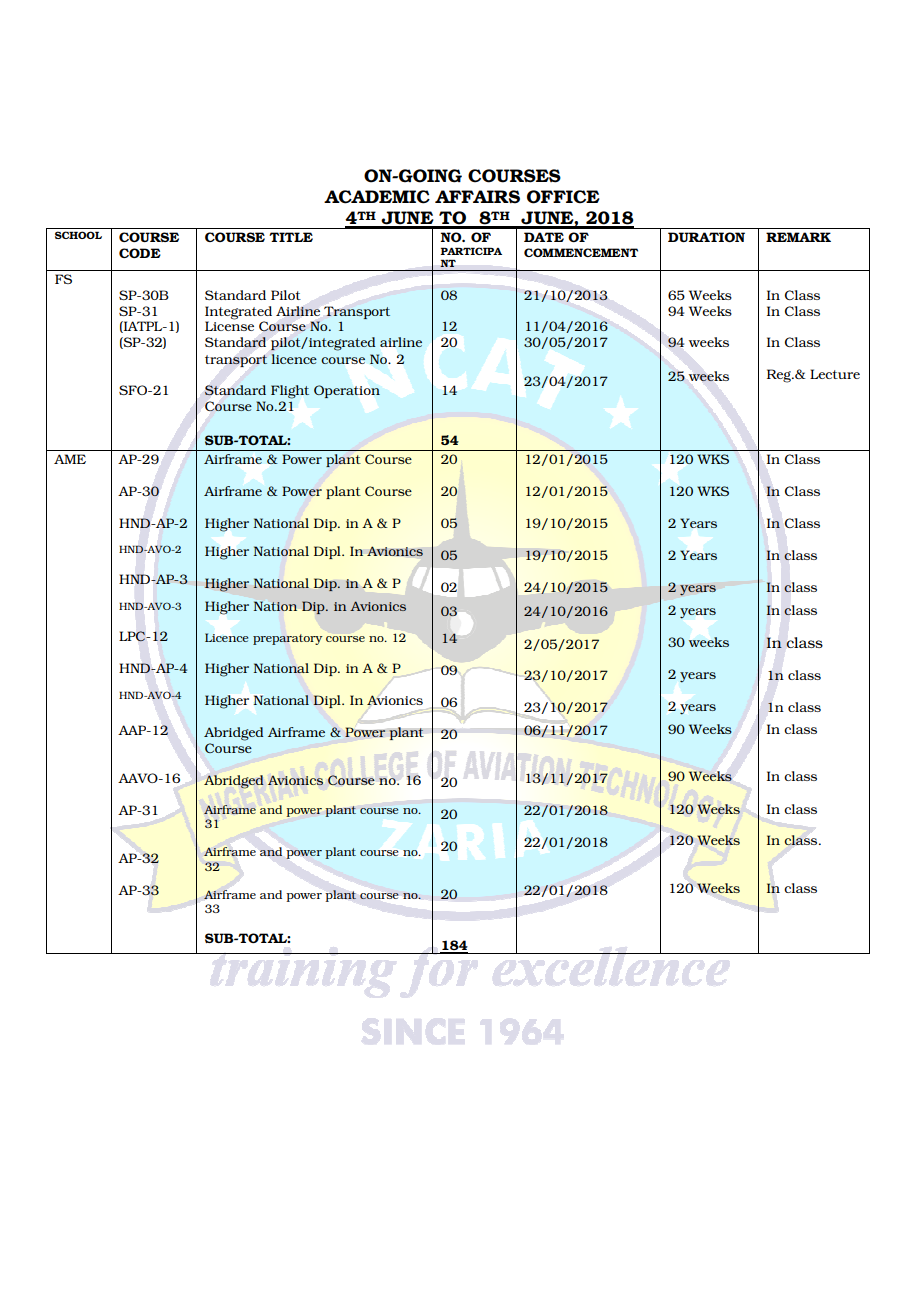 This image has width=924, height=1308. Describe the element at coordinates (477, 197) in the image. I see `AFFAIRS` at that location.
